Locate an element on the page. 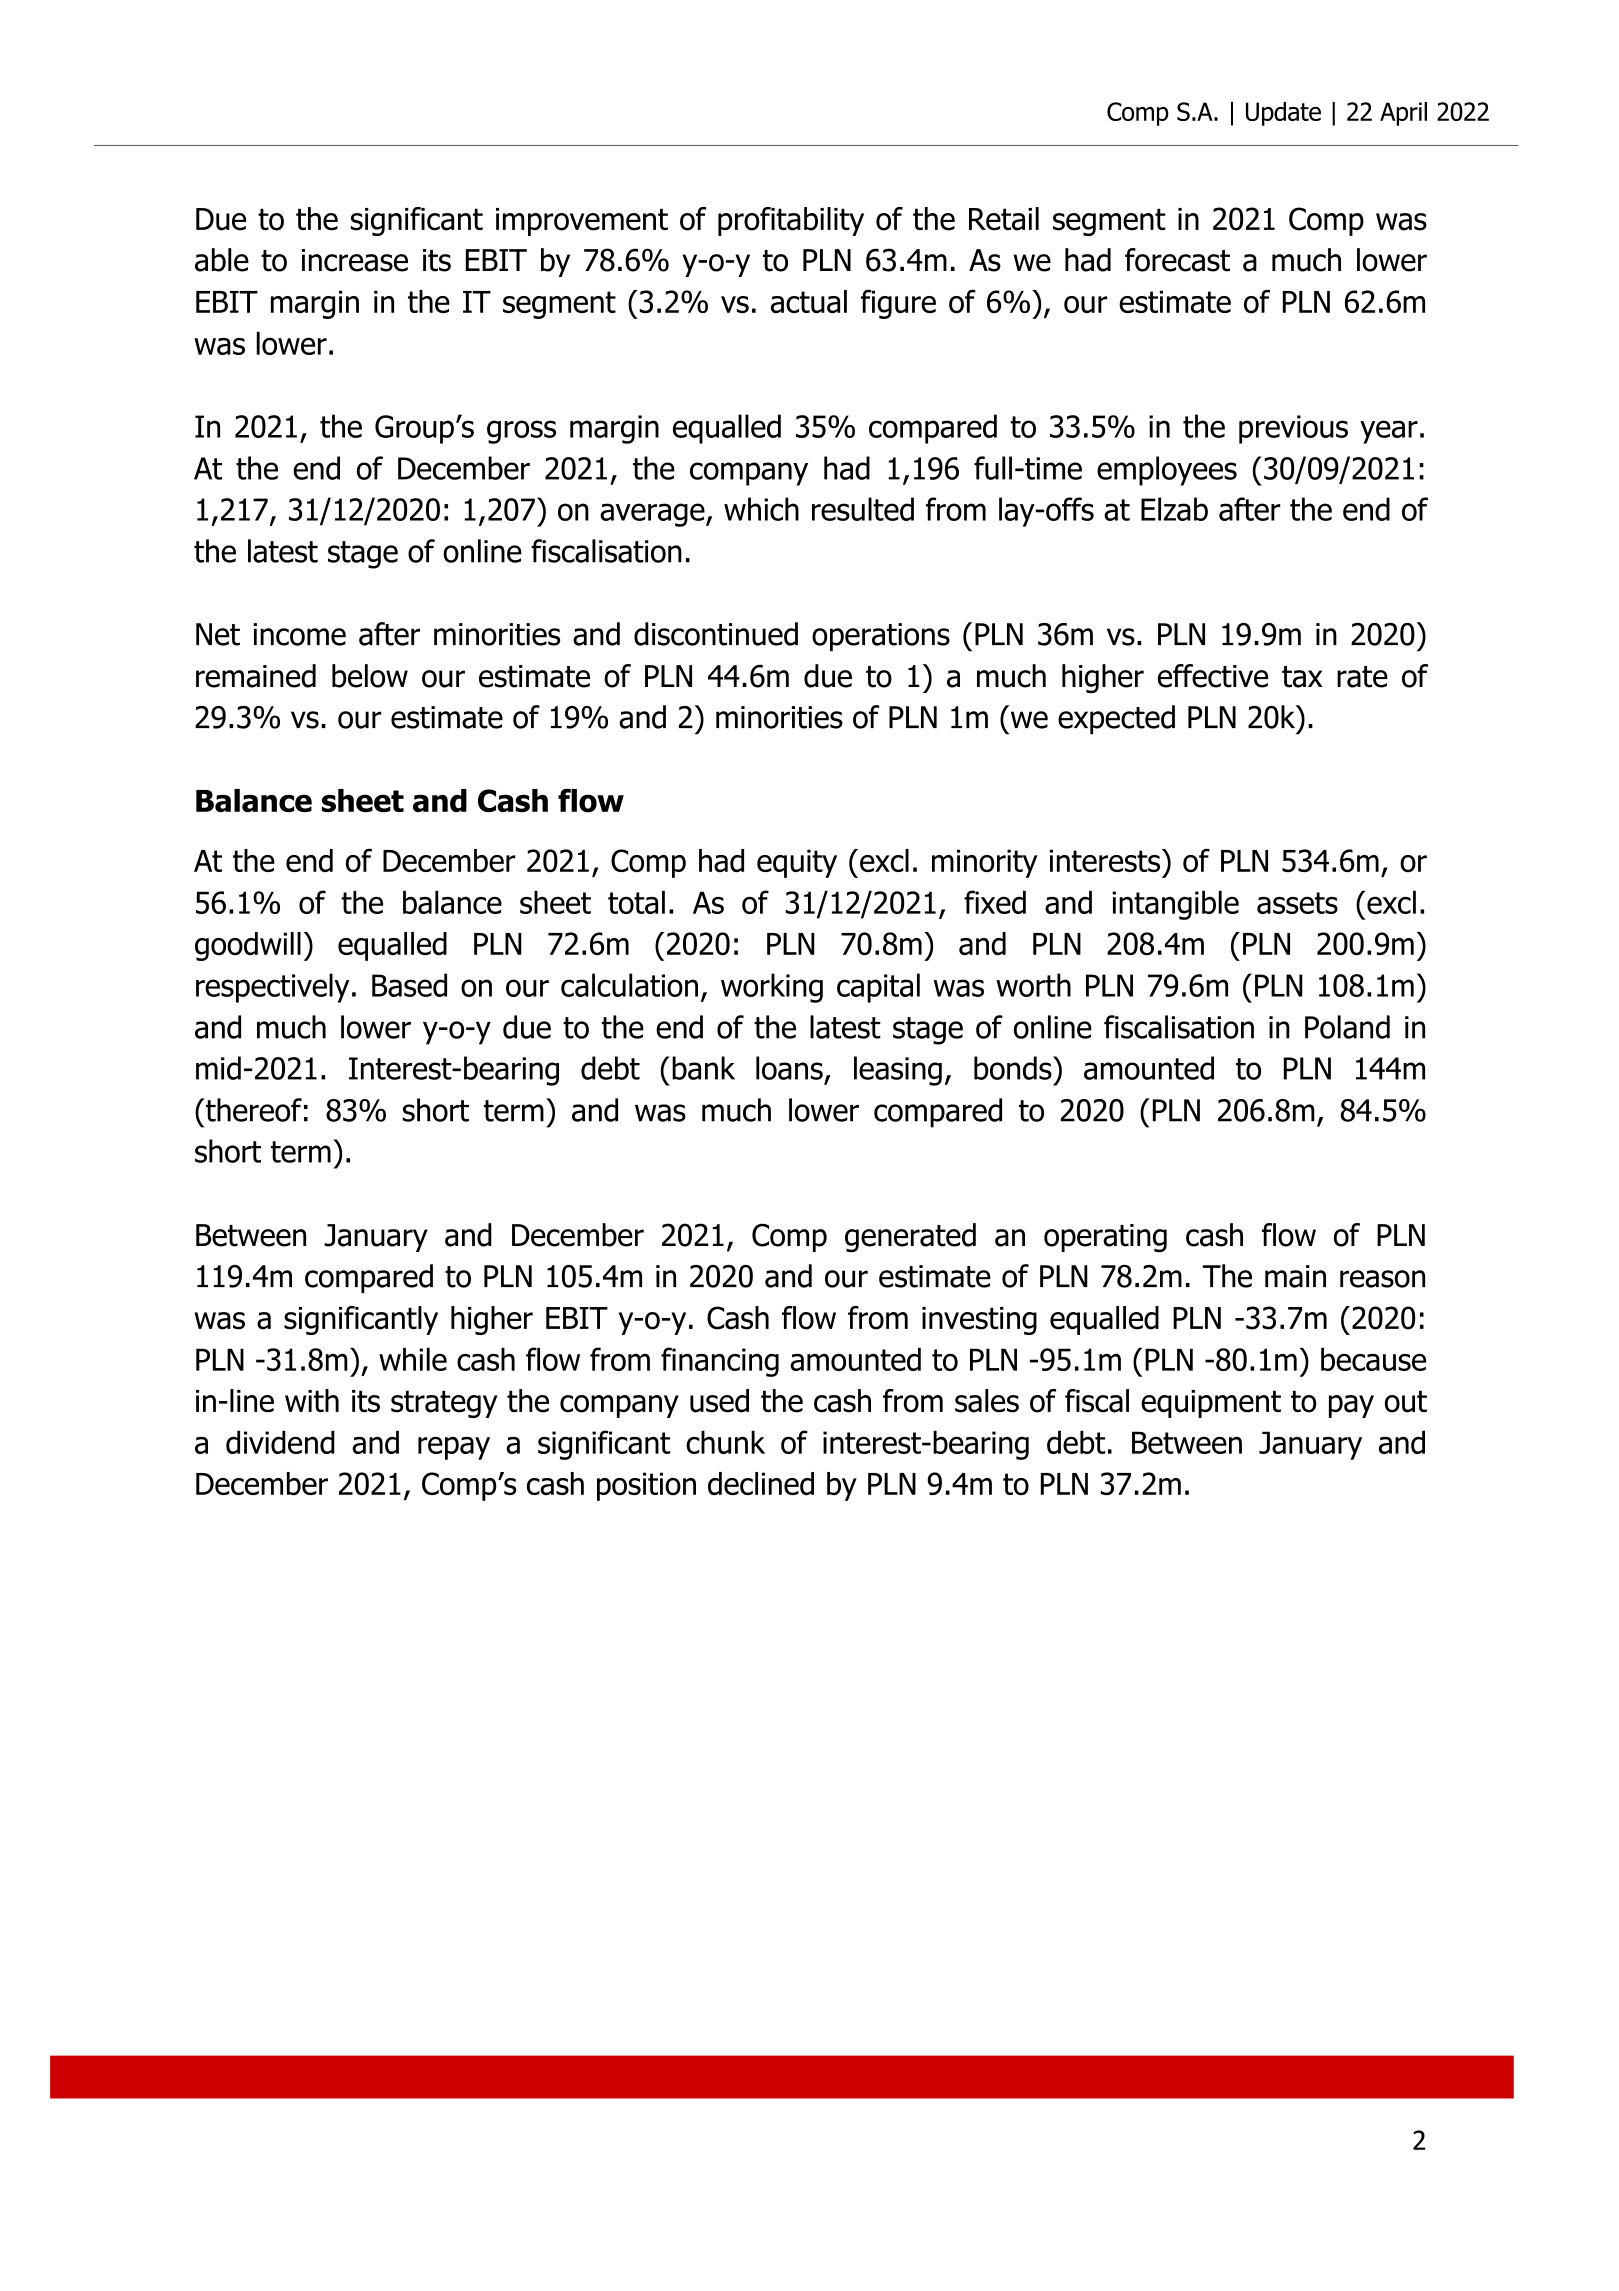  Update is located at coordinates (1283, 114).
